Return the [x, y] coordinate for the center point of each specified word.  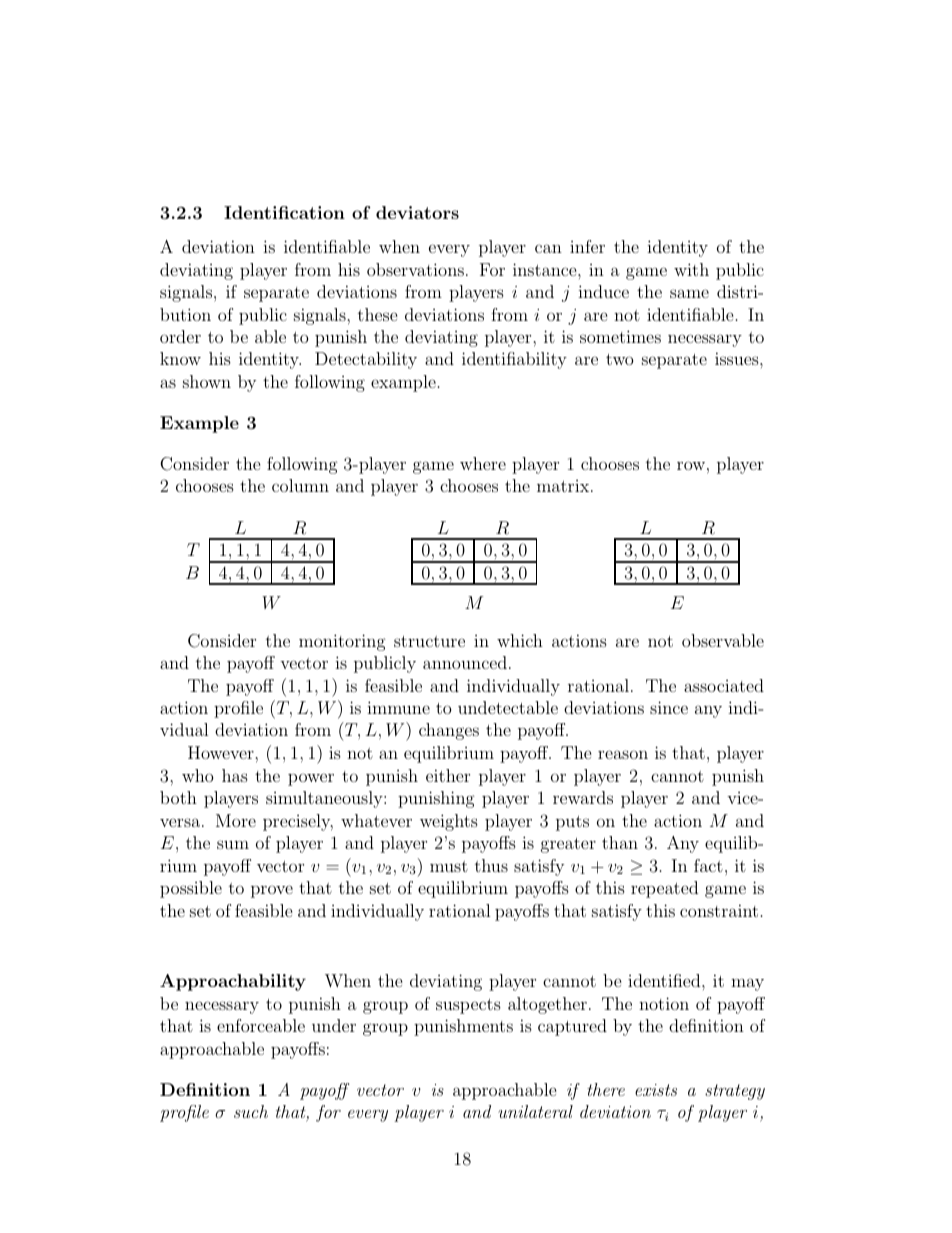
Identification [284, 212]
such [251, 1111]
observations [415, 269]
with [691, 269]
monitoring [342, 642]
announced [465, 662]
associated [724, 685]
